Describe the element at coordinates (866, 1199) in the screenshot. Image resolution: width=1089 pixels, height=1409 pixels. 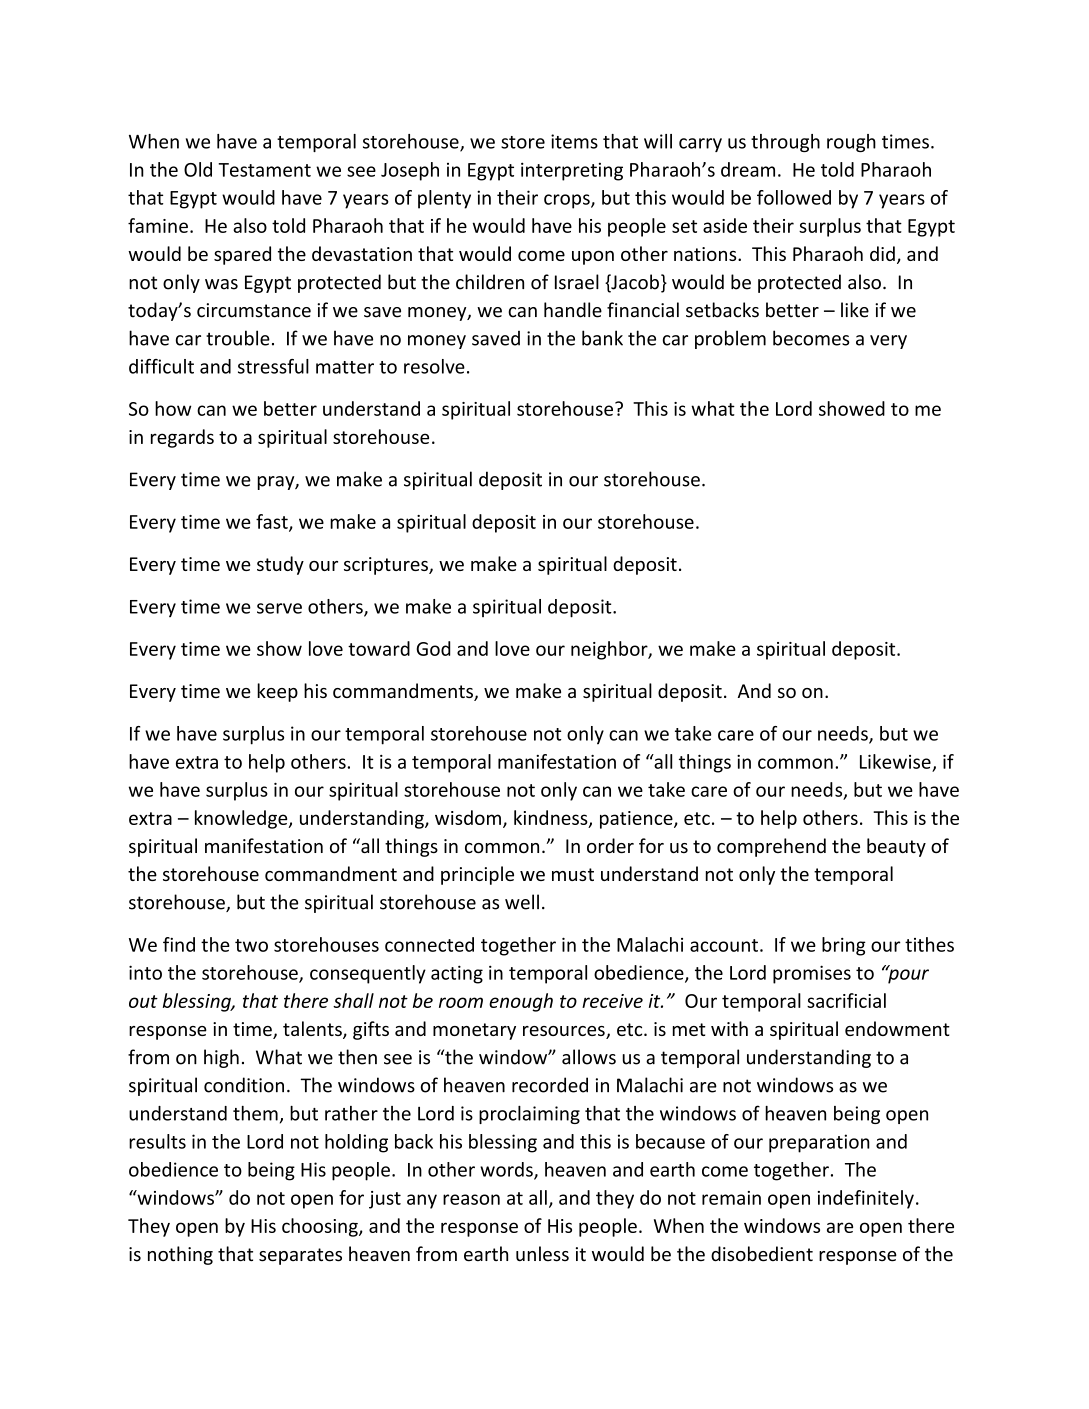
I see `indefinitely` at that location.
